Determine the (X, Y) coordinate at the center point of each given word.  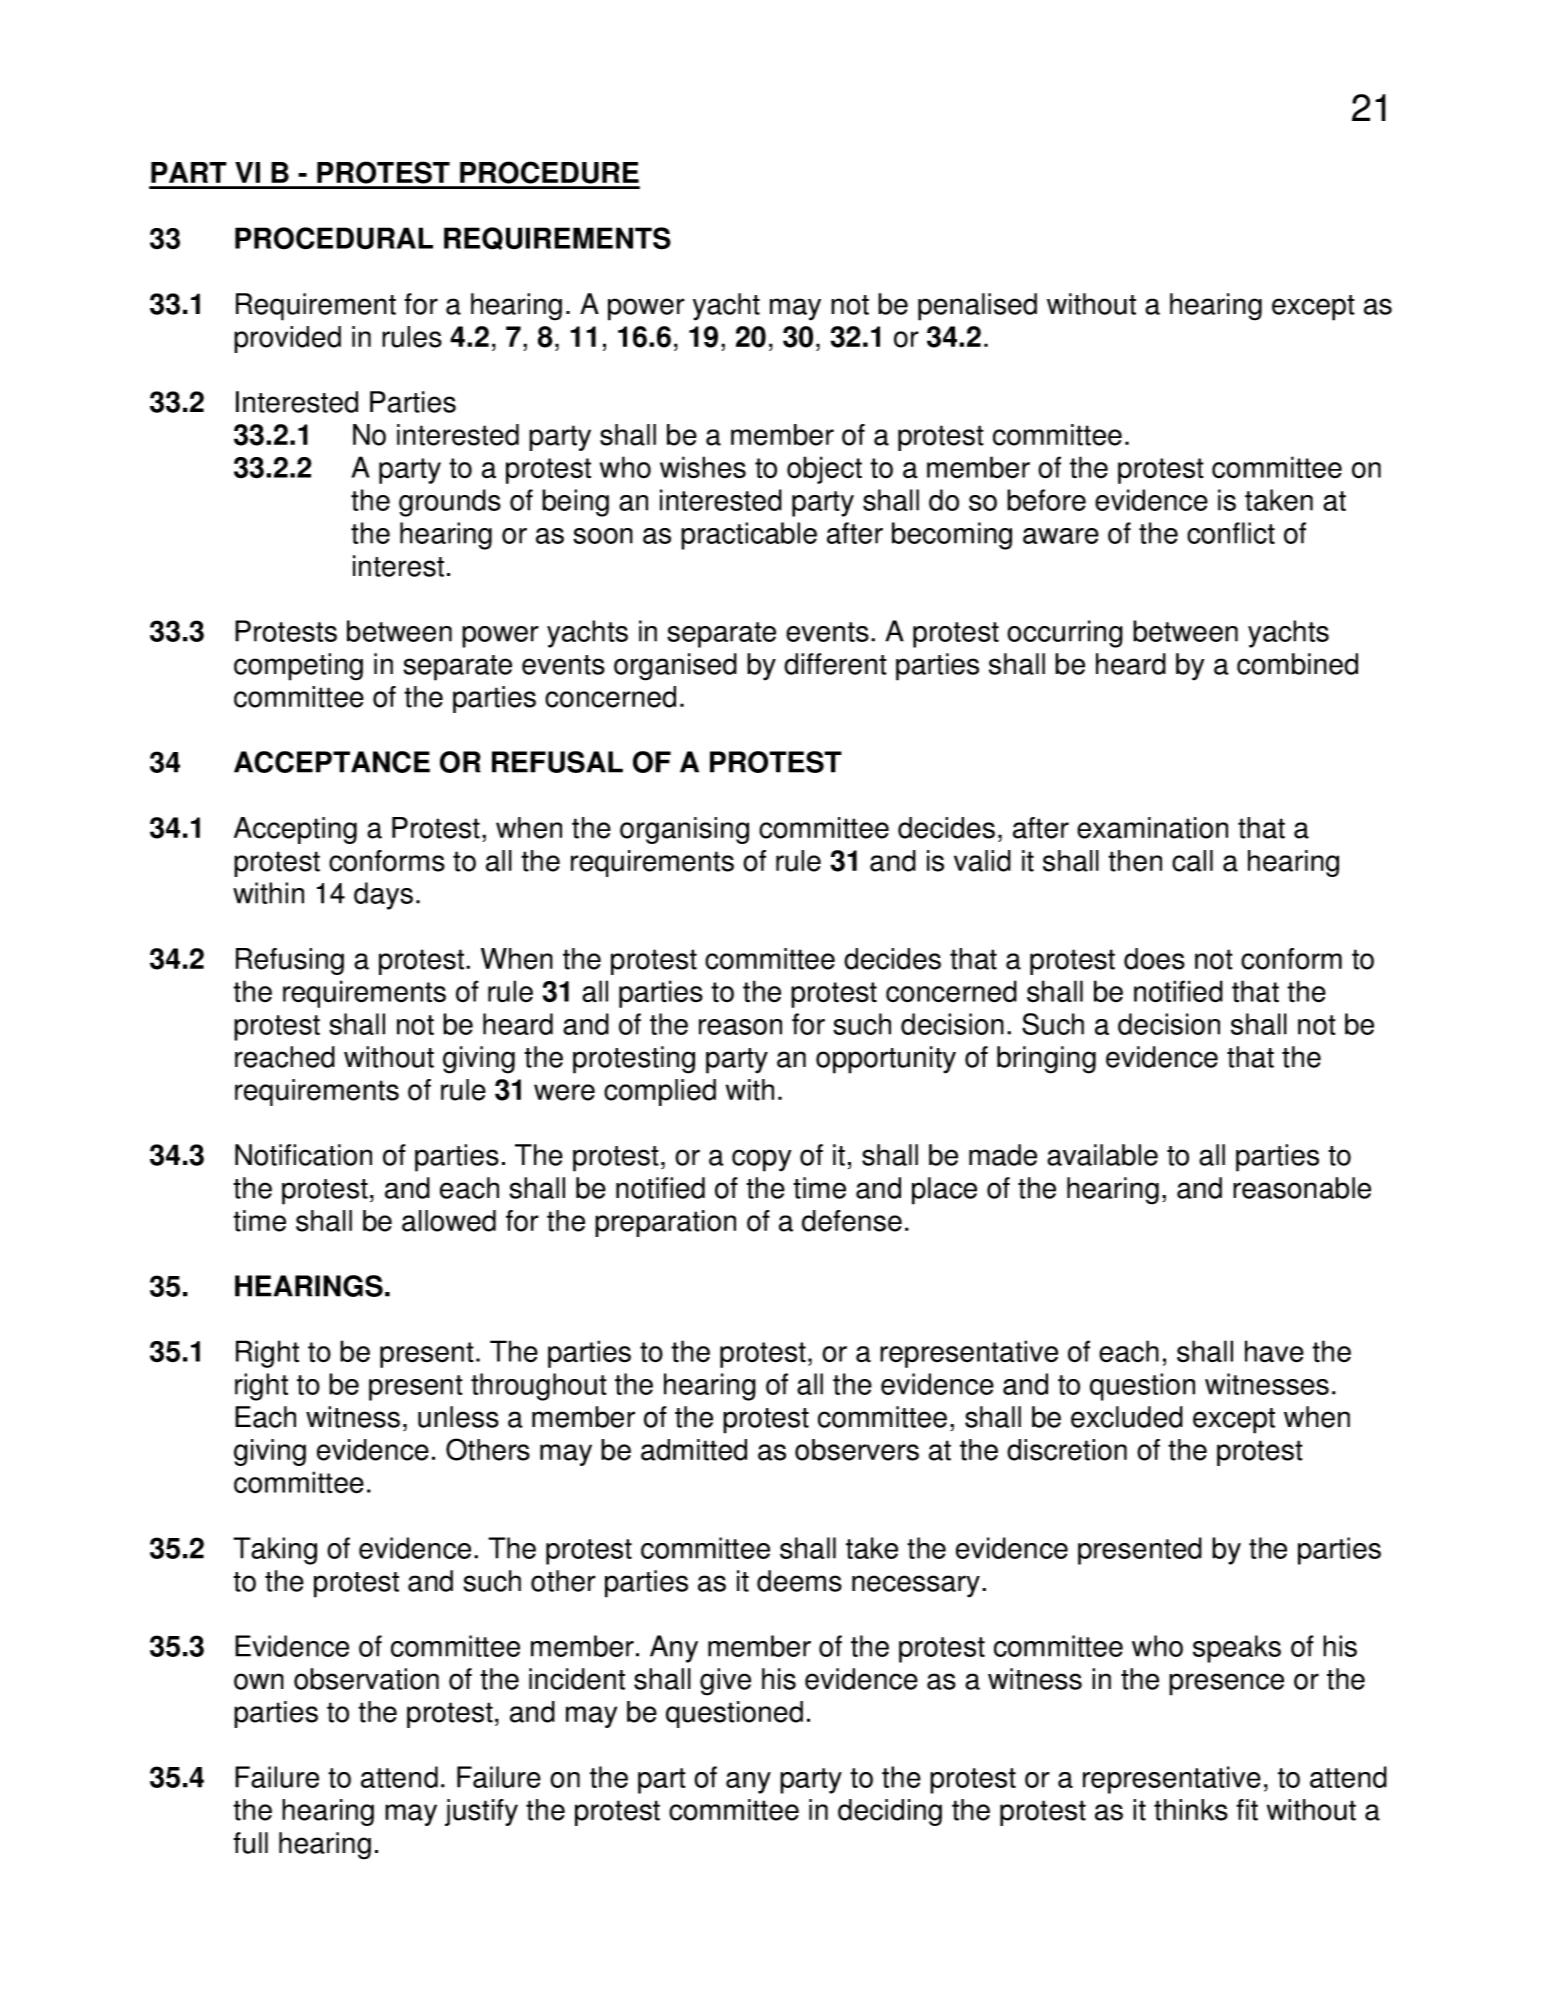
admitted (694, 1450)
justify (481, 1812)
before (1046, 500)
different (835, 664)
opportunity (886, 1060)
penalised (977, 307)
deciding (890, 1812)
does (1154, 959)
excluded (1127, 1417)
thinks (1191, 1810)
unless (458, 1417)
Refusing (290, 961)
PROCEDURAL (334, 238)
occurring (1065, 634)
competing (298, 667)
